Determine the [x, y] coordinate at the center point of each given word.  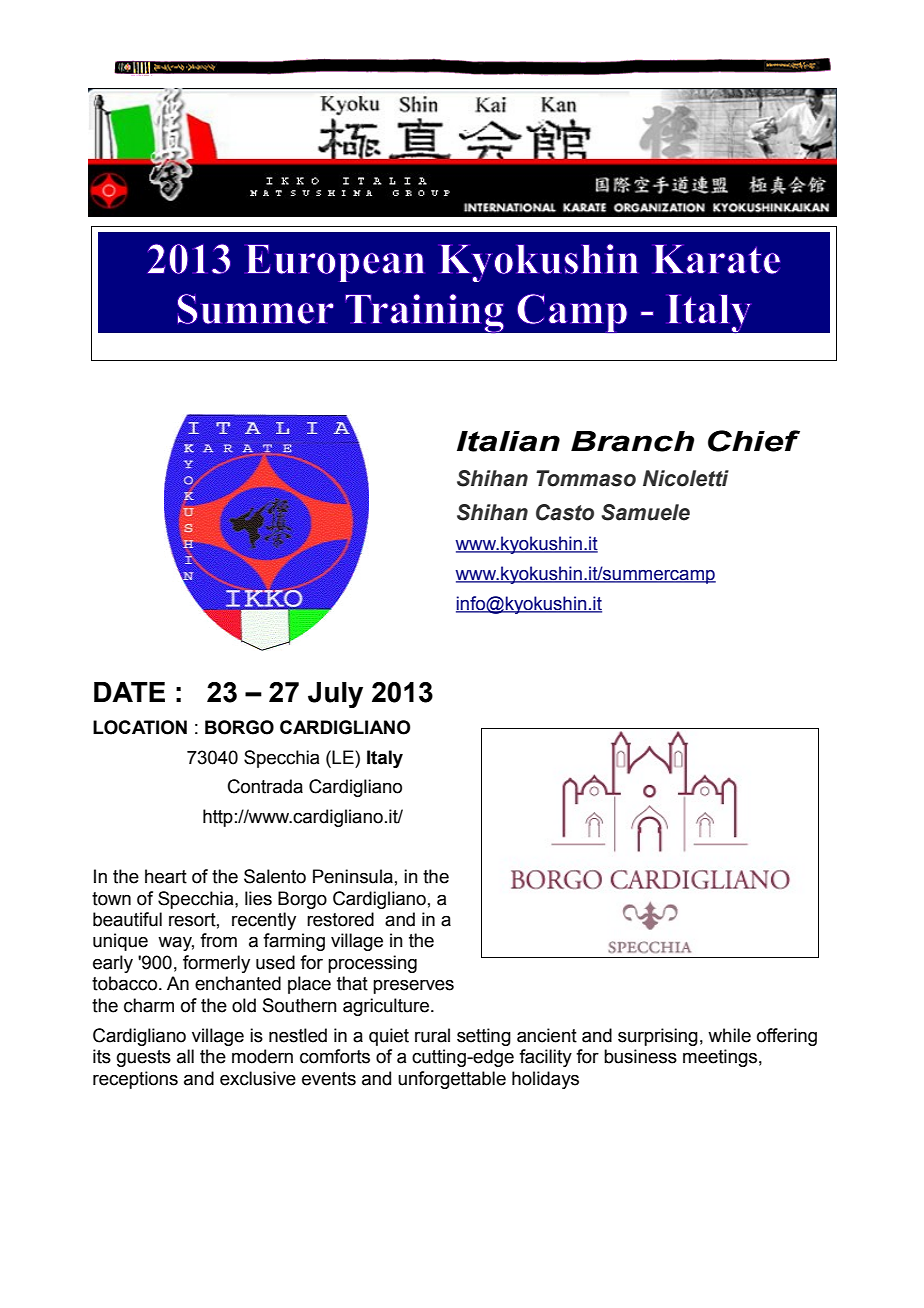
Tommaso [586, 478]
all [185, 1056]
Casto [565, 512]
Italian [508, 441]
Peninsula [353, 876]
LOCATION [140, 727]
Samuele [645, 512]
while [729, 1035]
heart [166, 876]
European [335, 263]
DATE [129, 692]
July [335, 695]
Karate [717, 259]
